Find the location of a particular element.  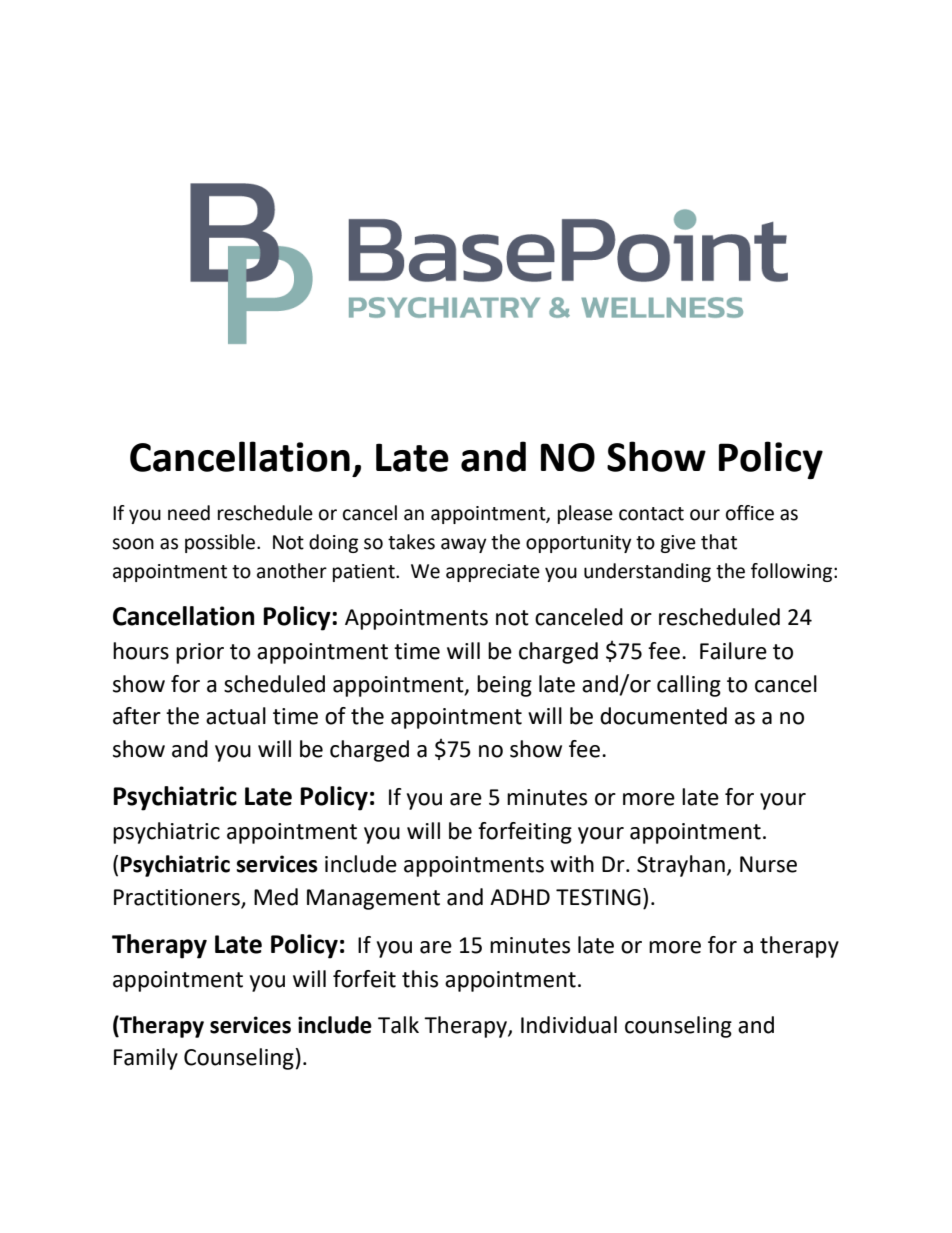

Talk is located at coordinates (398, 1025).
